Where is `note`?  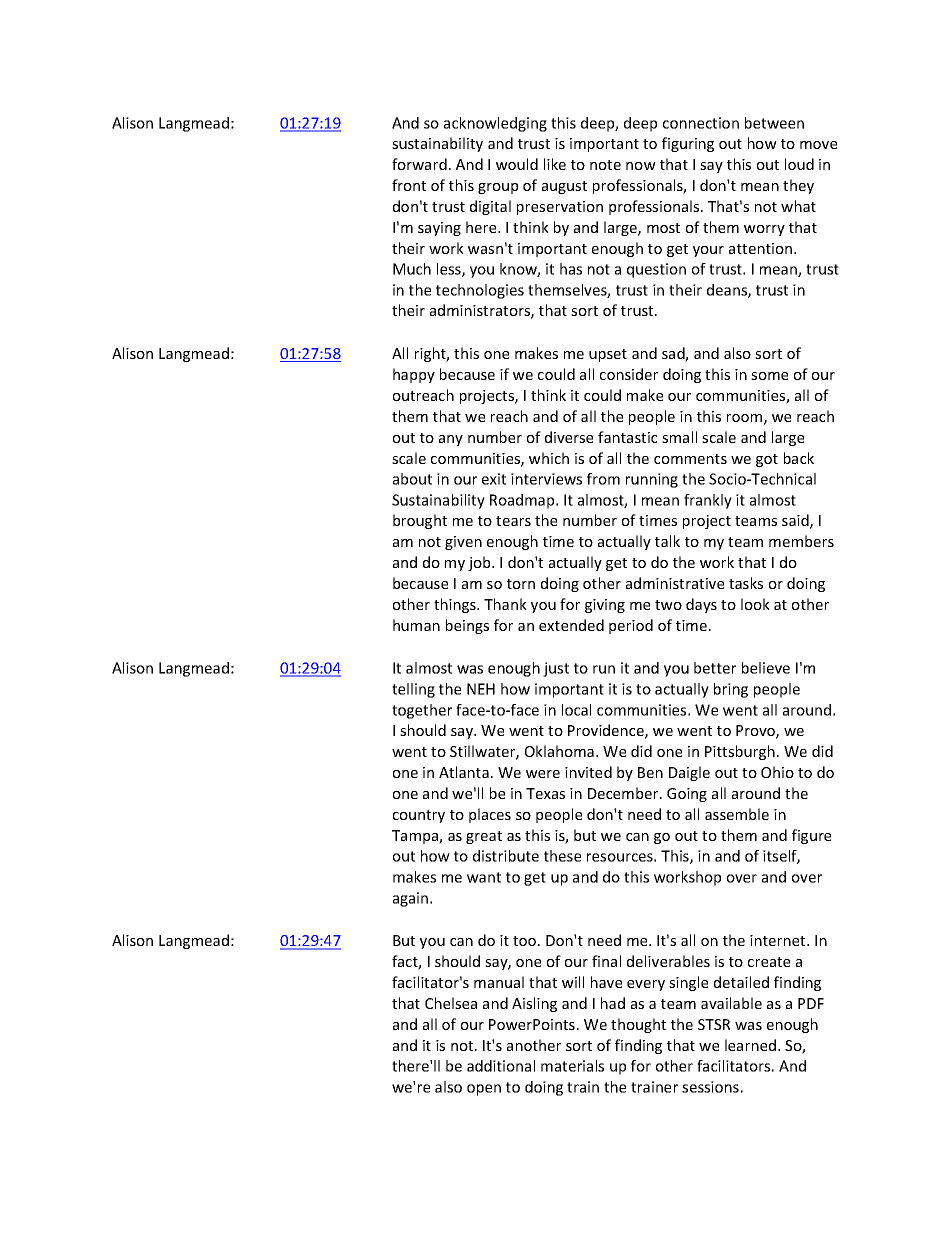
note is located at coordinates (605, 165).
